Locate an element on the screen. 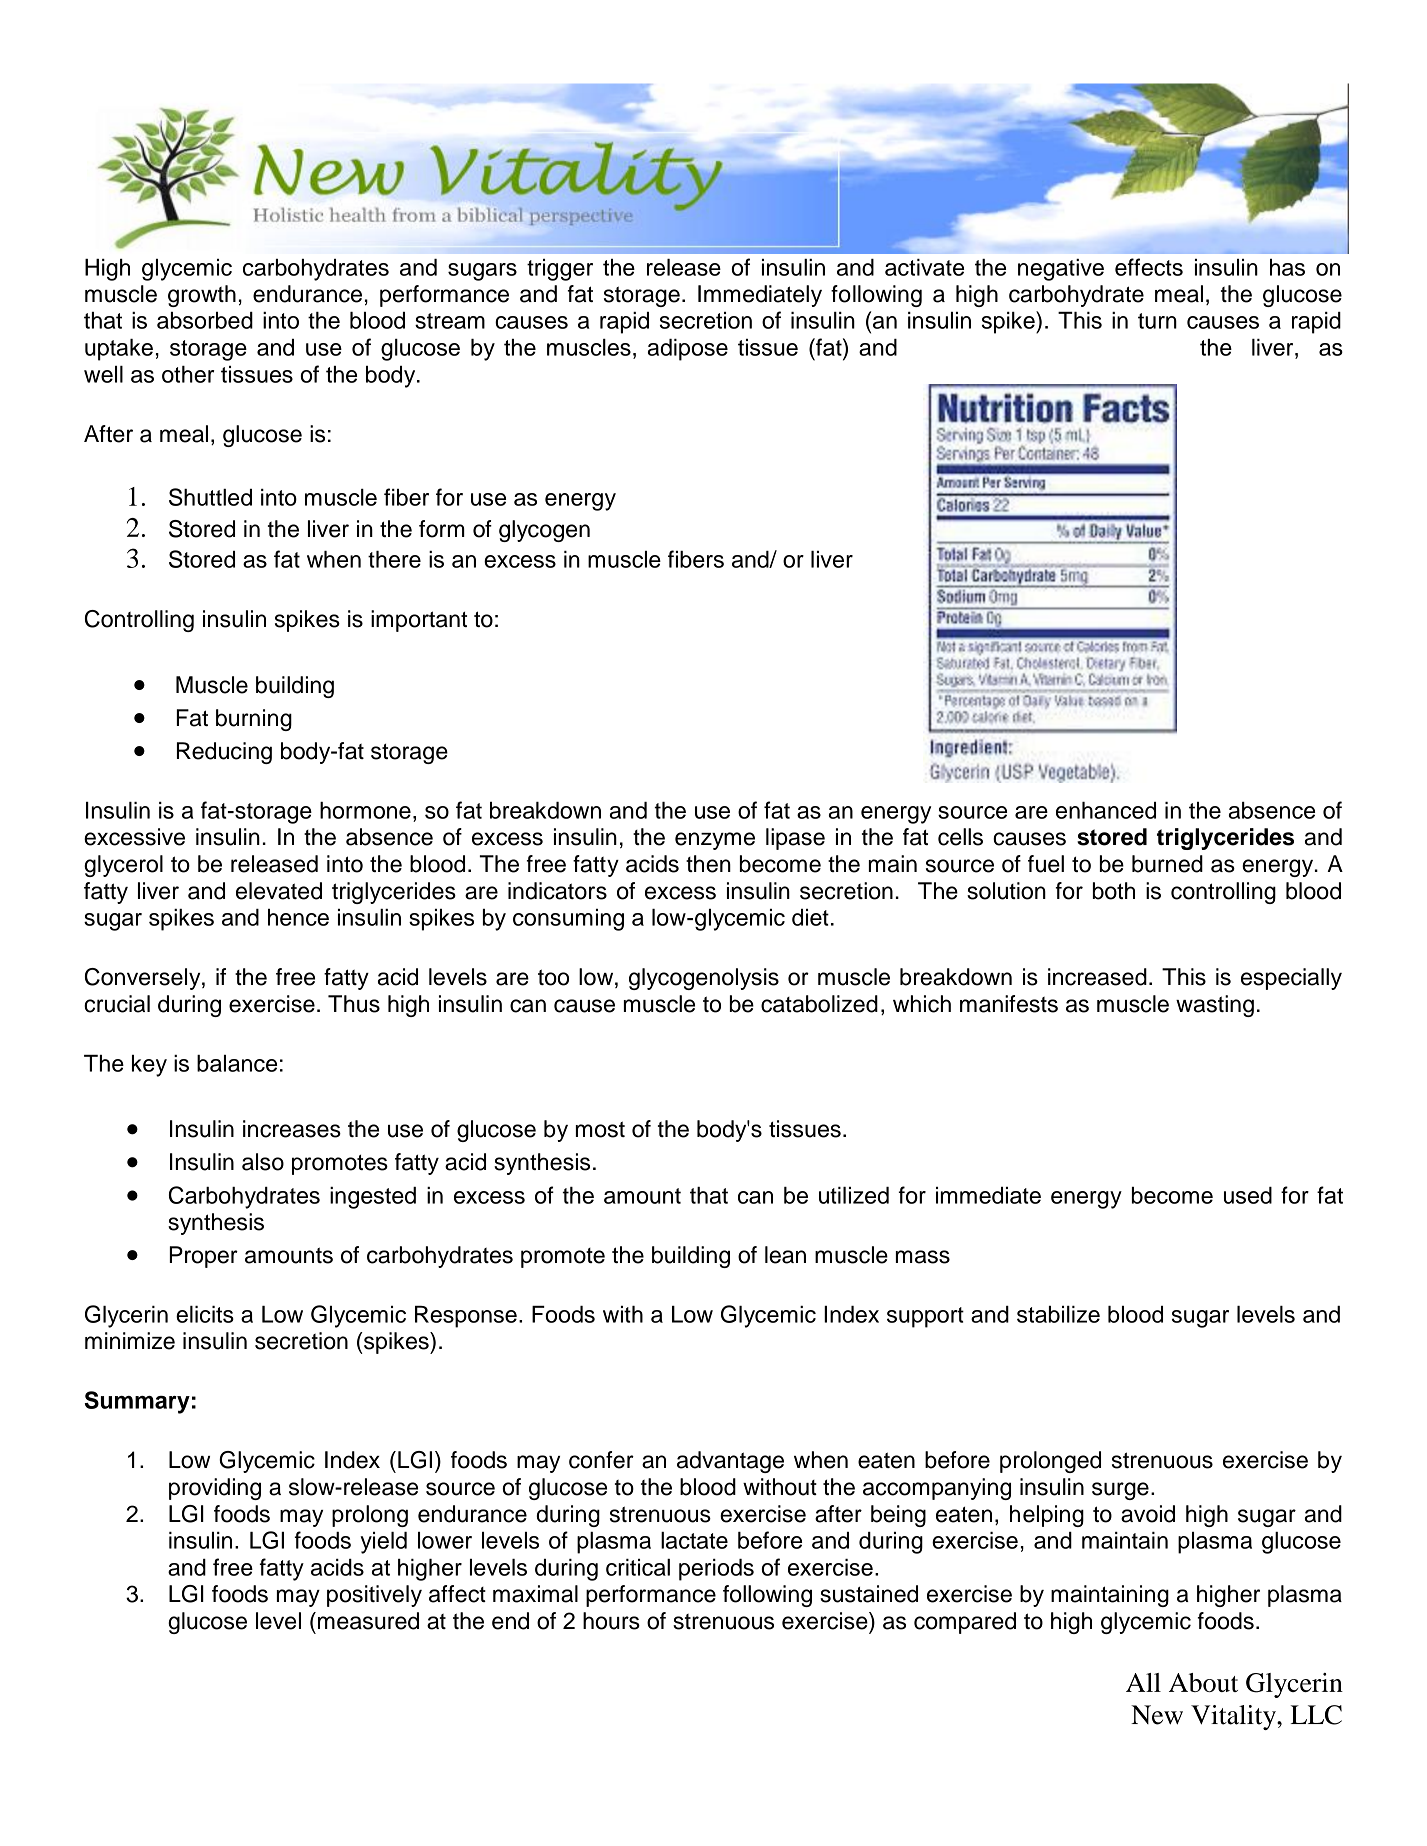 This screenshot has height=1846, width=1427. increases is located at coordinates (292, 1129).
